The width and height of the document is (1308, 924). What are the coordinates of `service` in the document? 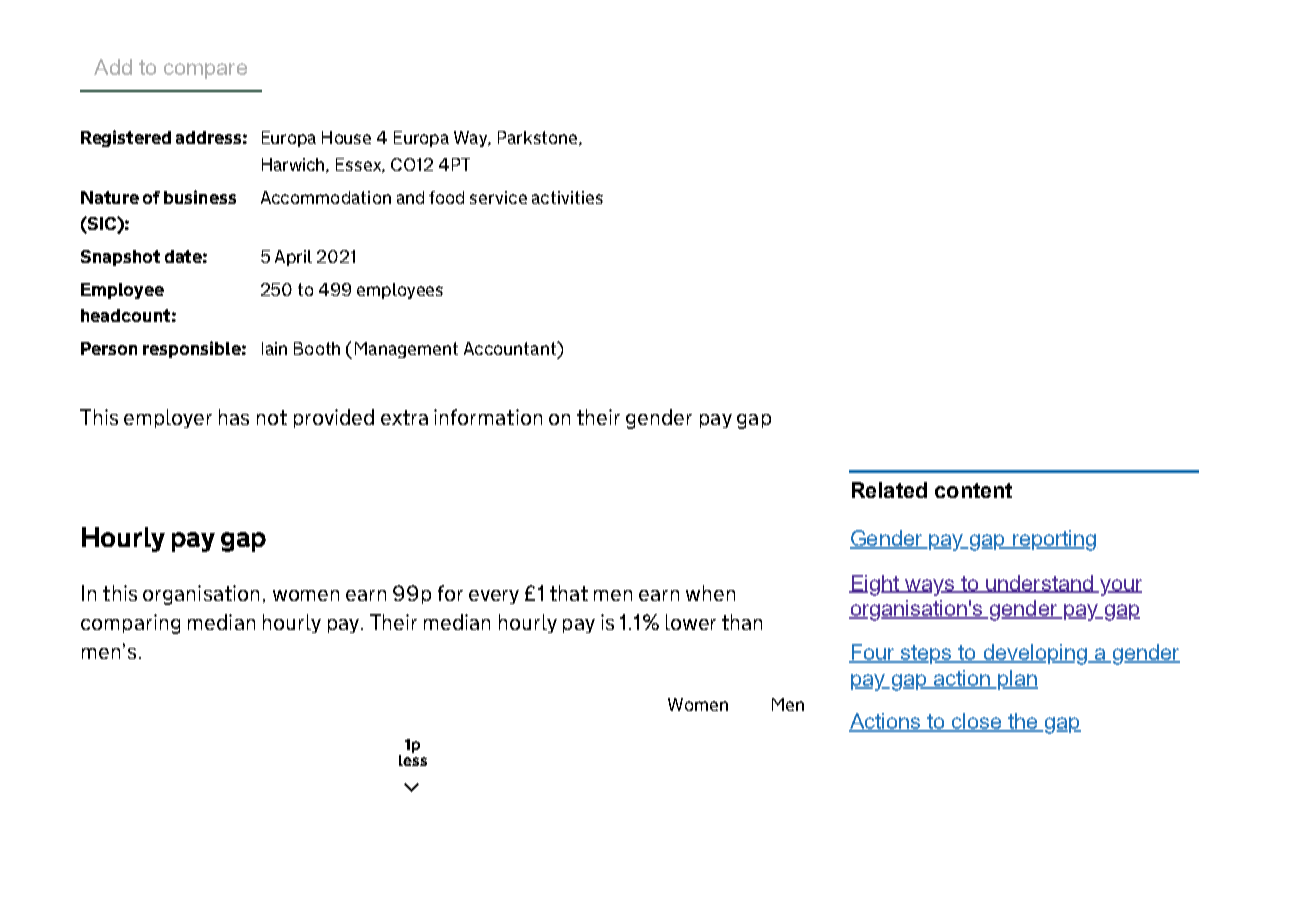 It's located at (498, 197).
